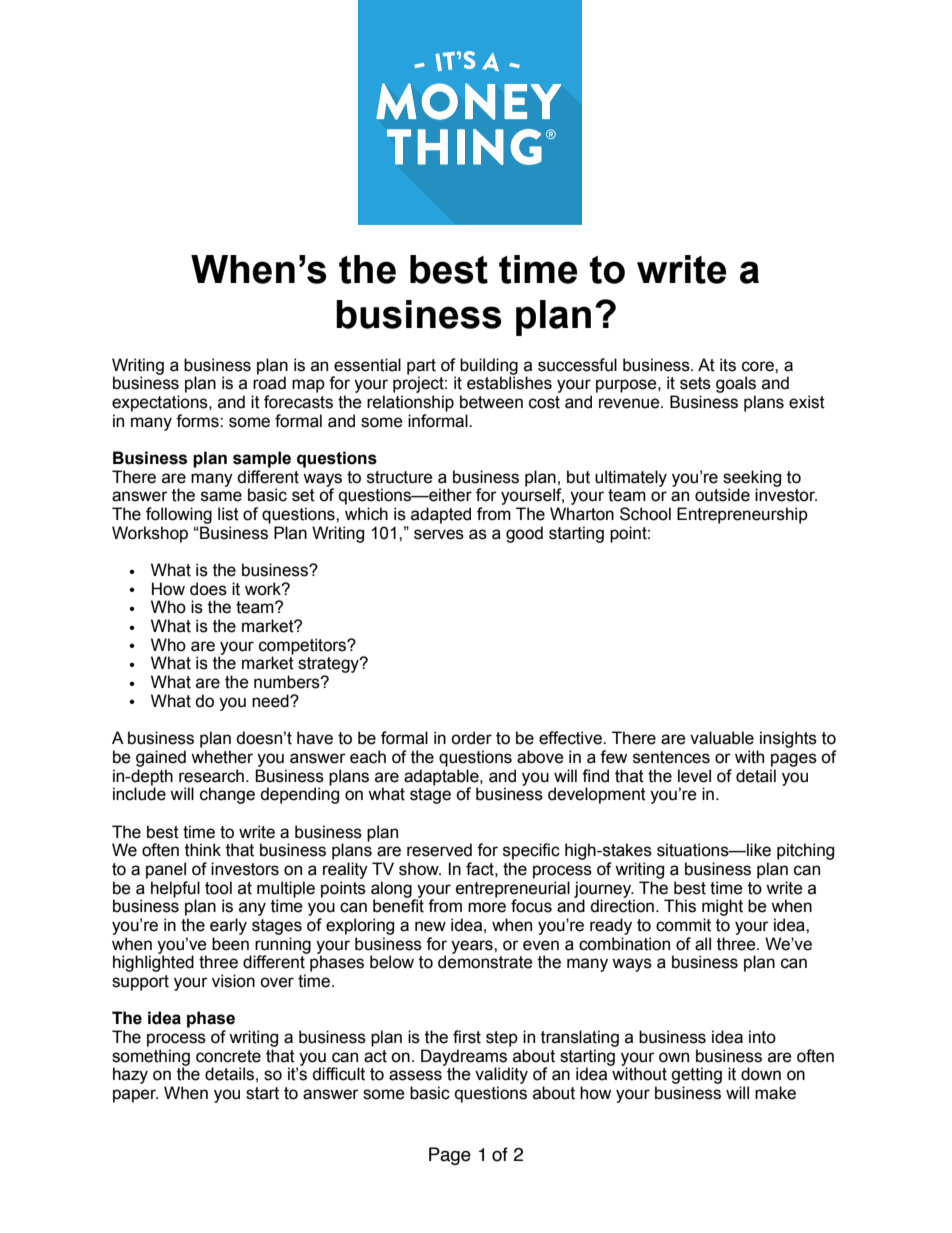 Image resolution: width=952 pixels, height=1233 pixels. I want to click on order, so click(471, 738).
